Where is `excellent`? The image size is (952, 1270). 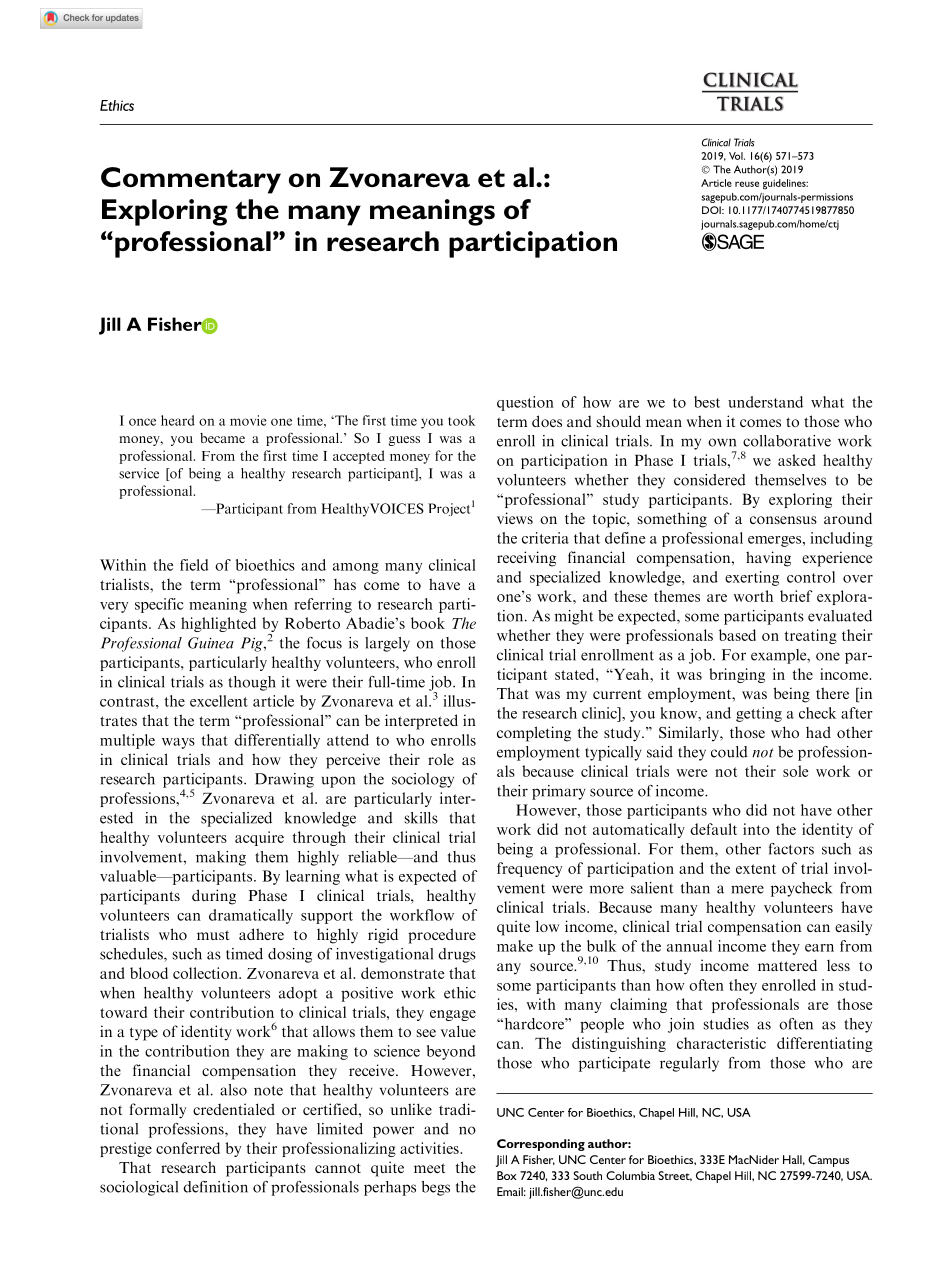 excellent is located at coordinates (219, 701).
